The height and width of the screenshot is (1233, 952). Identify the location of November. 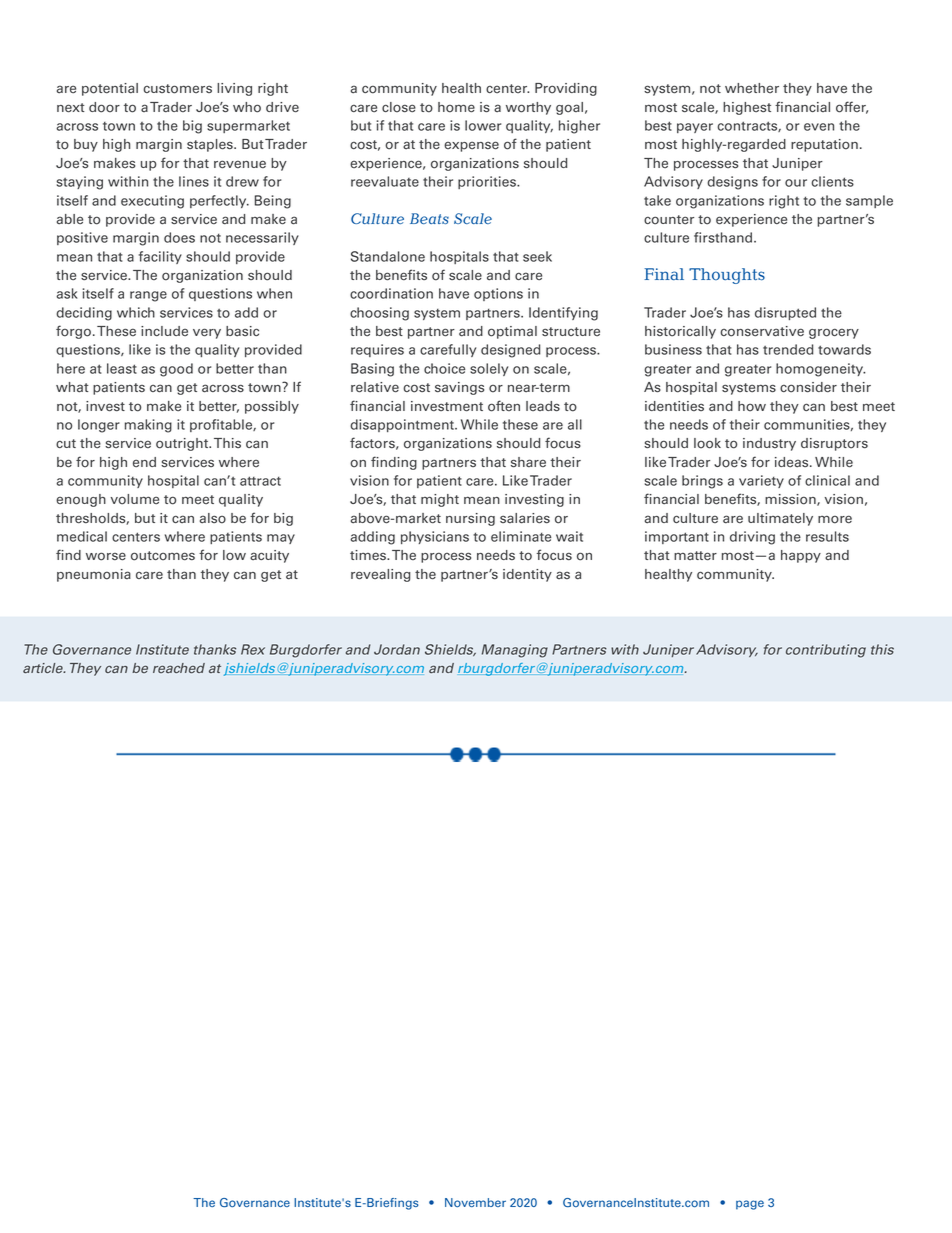
(475, 1203).
